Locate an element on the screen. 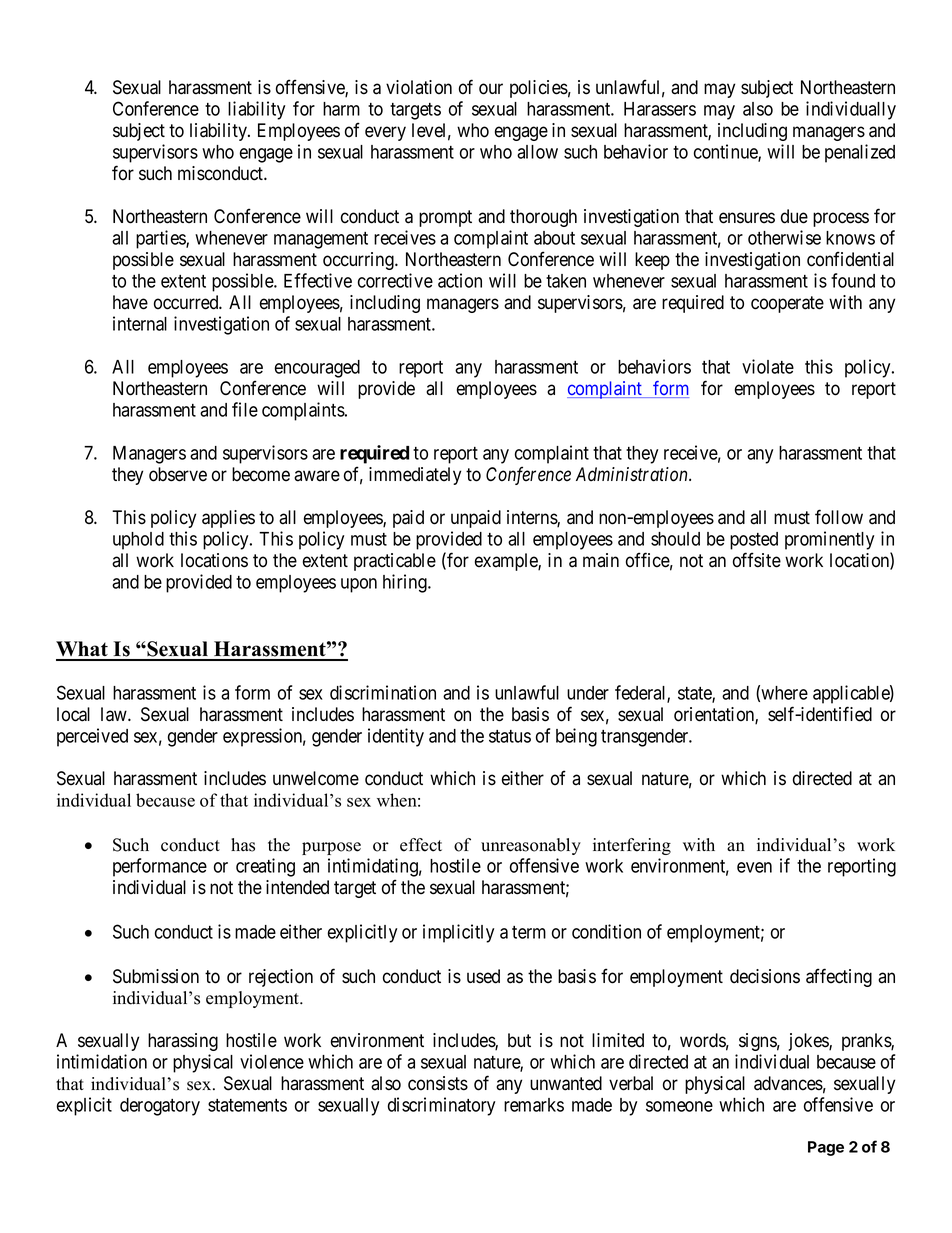 The height and width of the screenshot is (1233, 952). violation is located at coordinates (419, 87).
